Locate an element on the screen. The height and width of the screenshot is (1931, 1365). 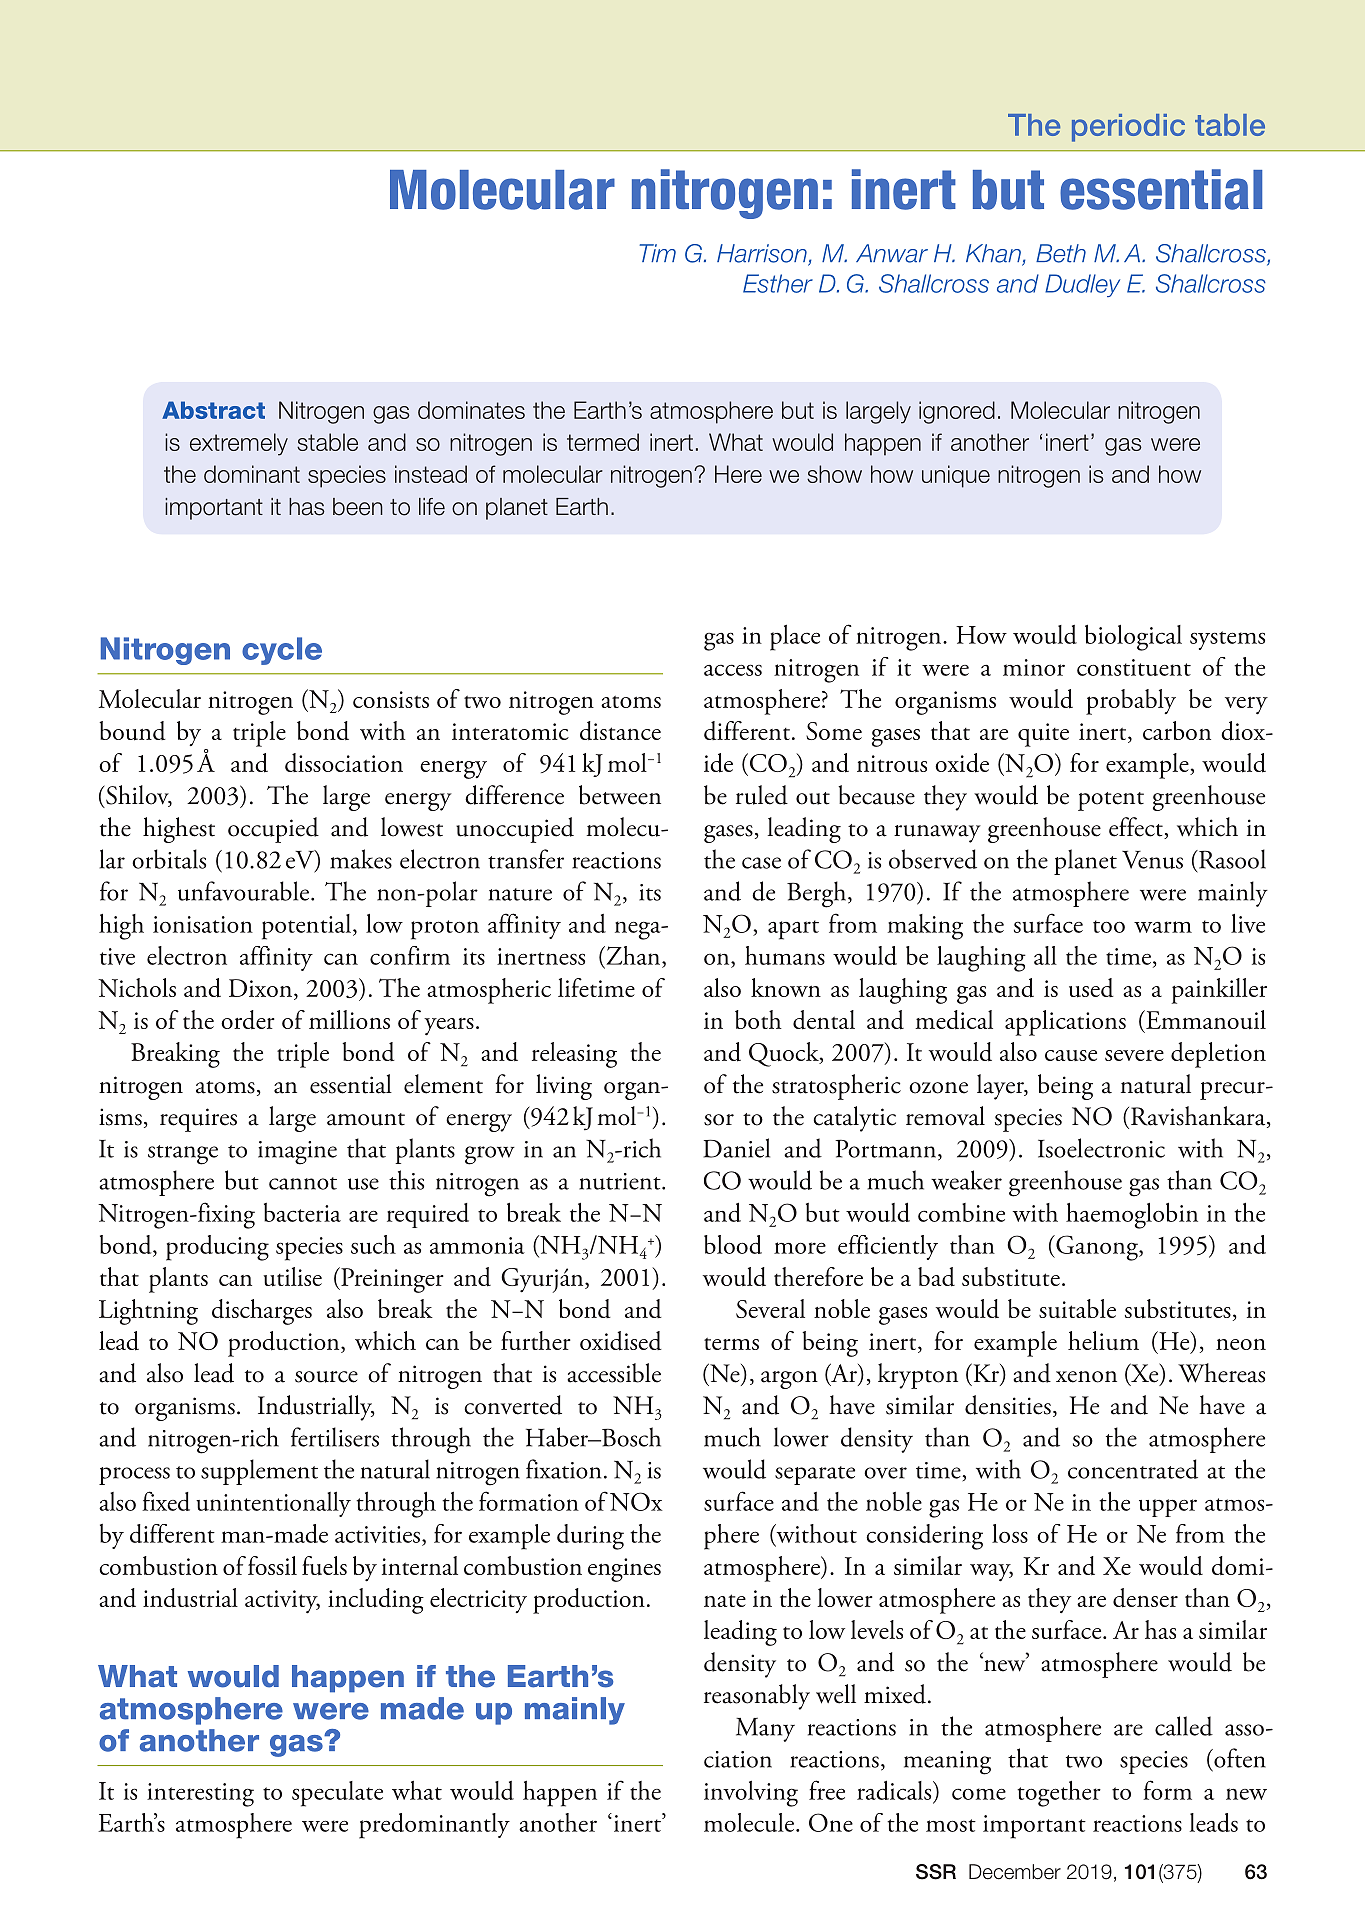
interesting is located at coordinates (200, 1795).
